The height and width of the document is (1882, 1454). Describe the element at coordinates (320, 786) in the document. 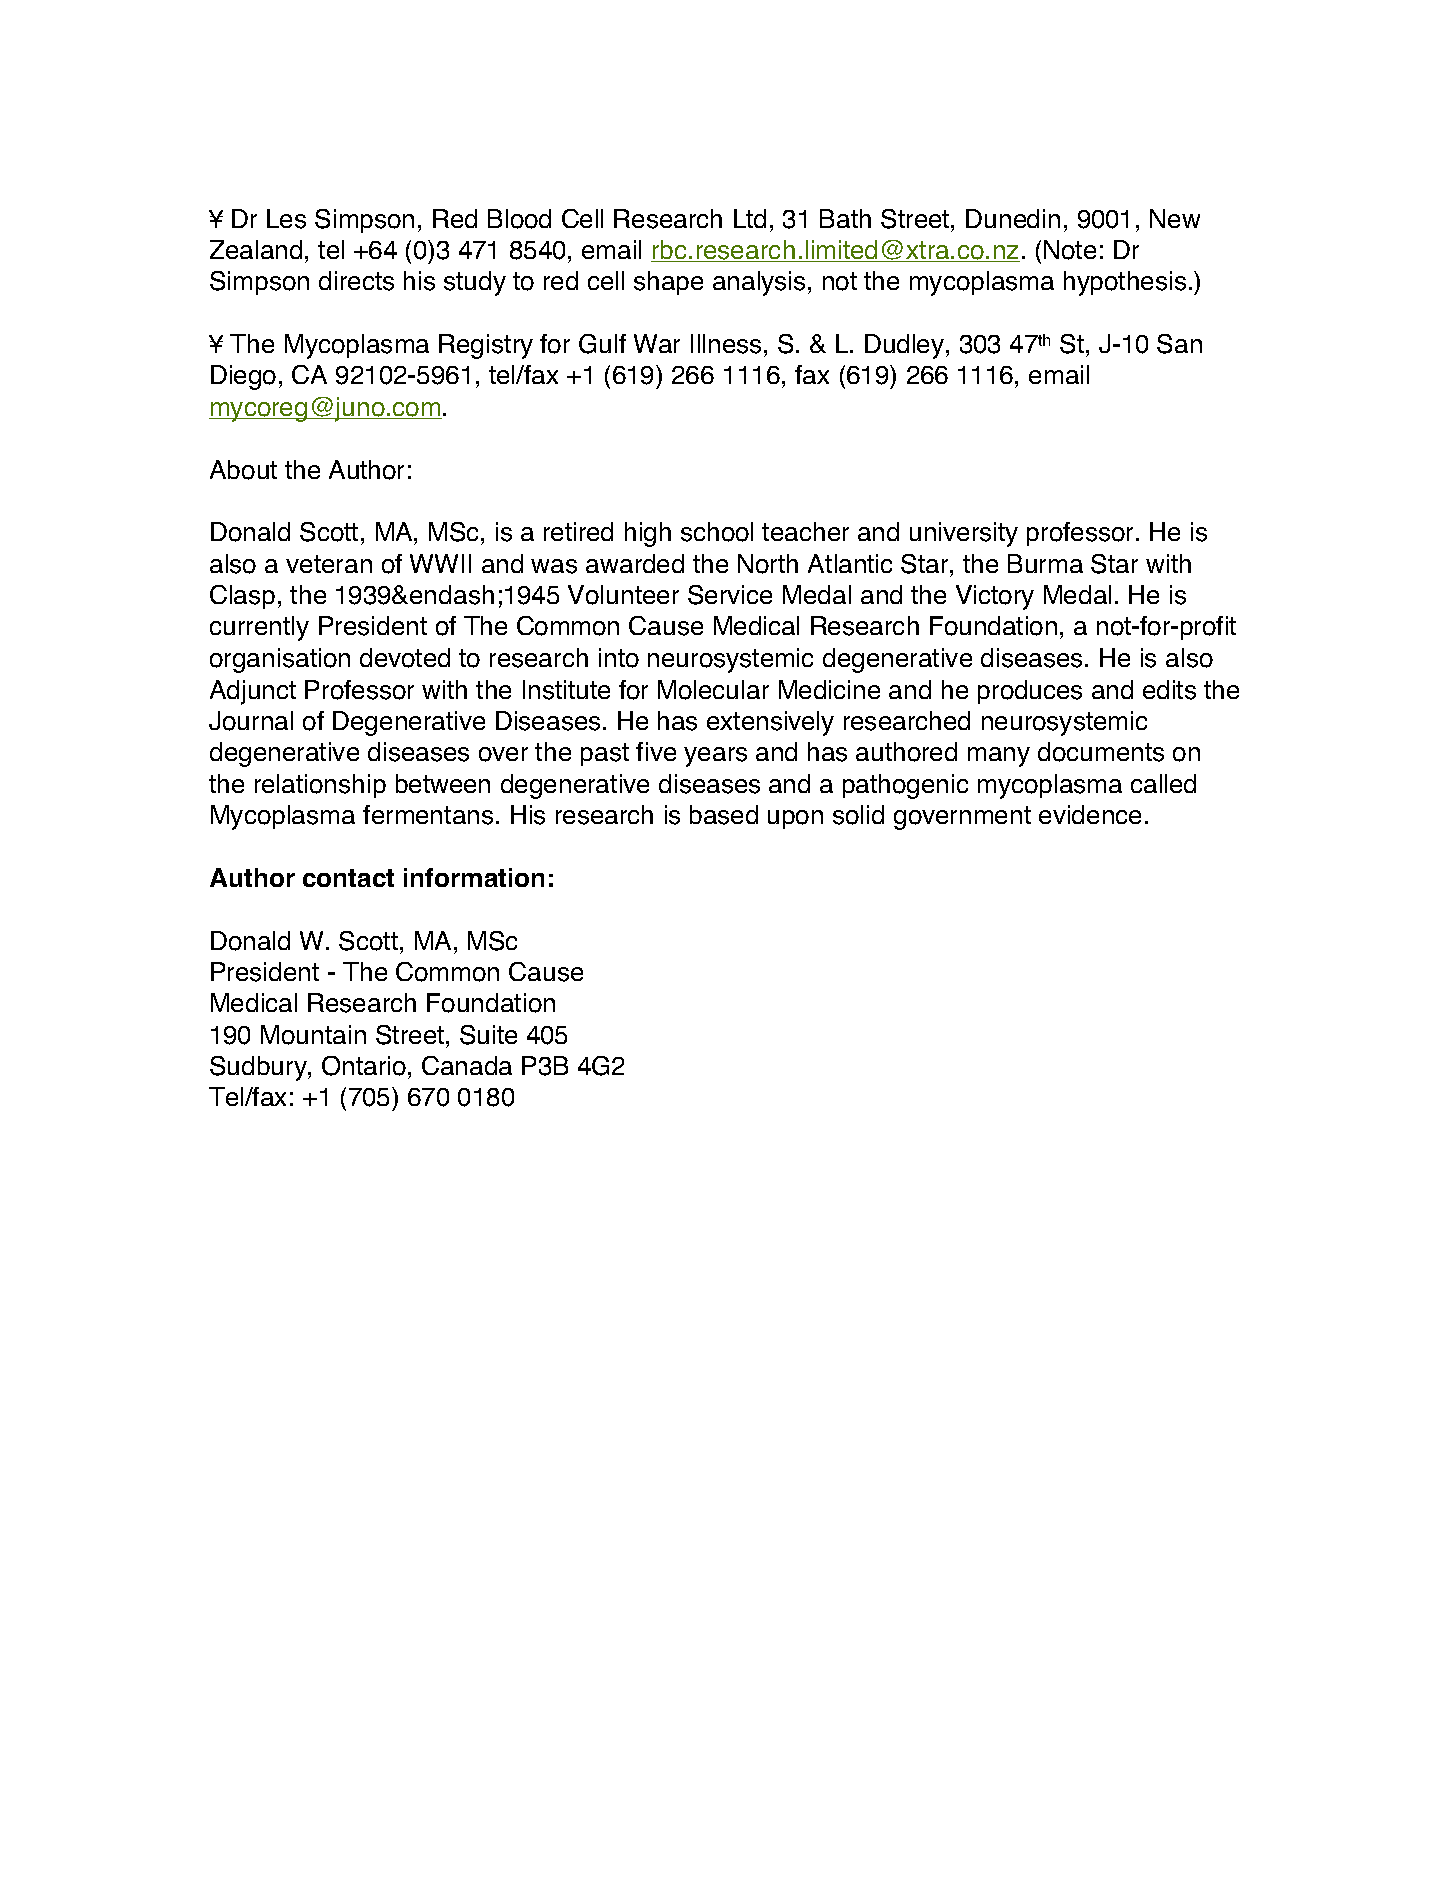

I see `relationship` at that location.
